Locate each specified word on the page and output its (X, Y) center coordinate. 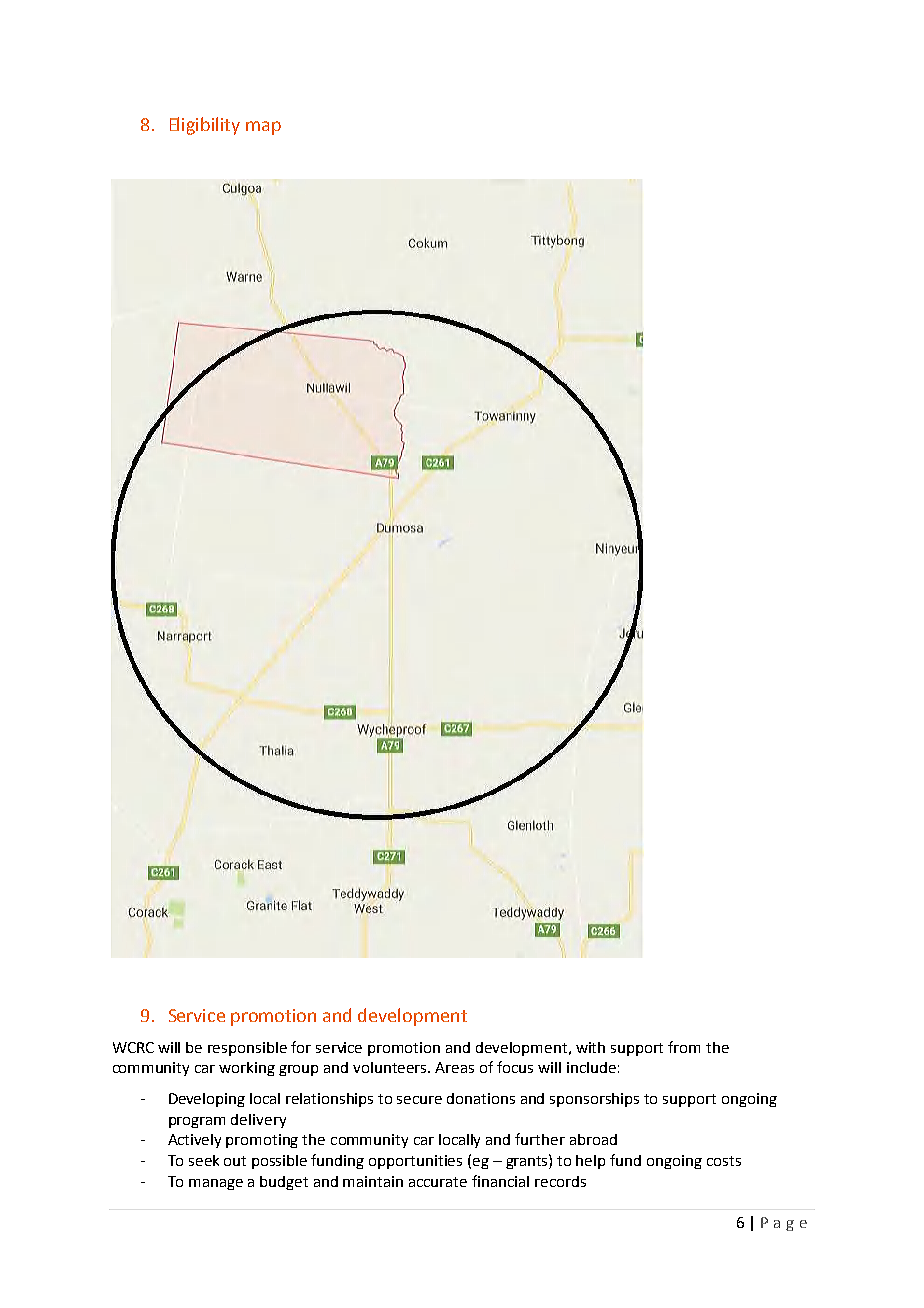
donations (481, 1098)
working (247, 1069)
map (263, 128)
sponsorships (594, 1100)
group (298, 1070)
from (684, 1047)
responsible (247, 1049)
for (301, 1047)
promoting (262, 1141)
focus (515, 1067)
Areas (454, 1067)
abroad (593, 1139)
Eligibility (205, 126)
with (590, 1047)
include (591, 1067)
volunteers (391, 1067)
